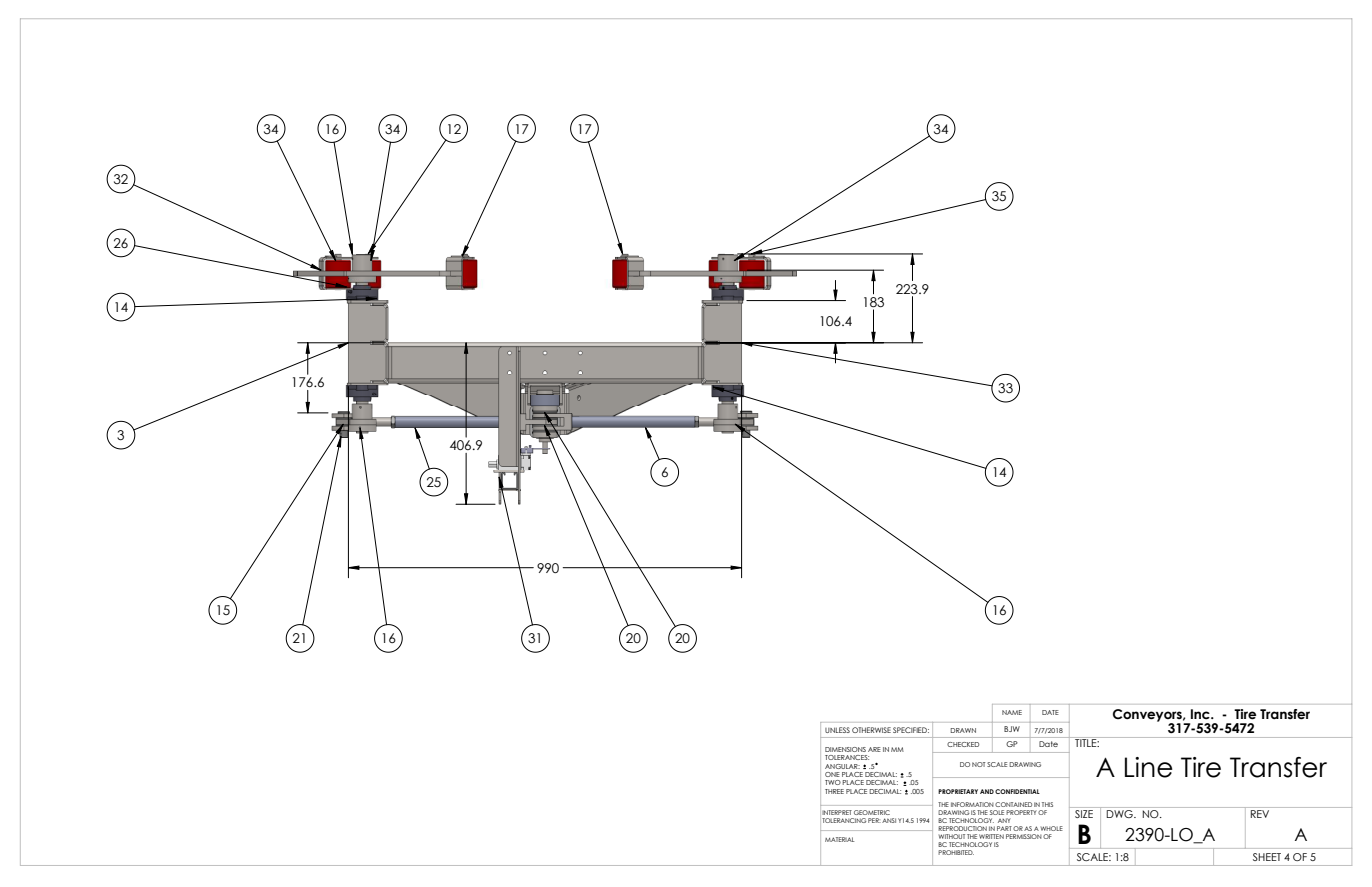 This page has height=887, width=1372. What do you see at coordinates (871, 730) in the page?
I see `OTHERWISE` at bounding box center [871, 730].
